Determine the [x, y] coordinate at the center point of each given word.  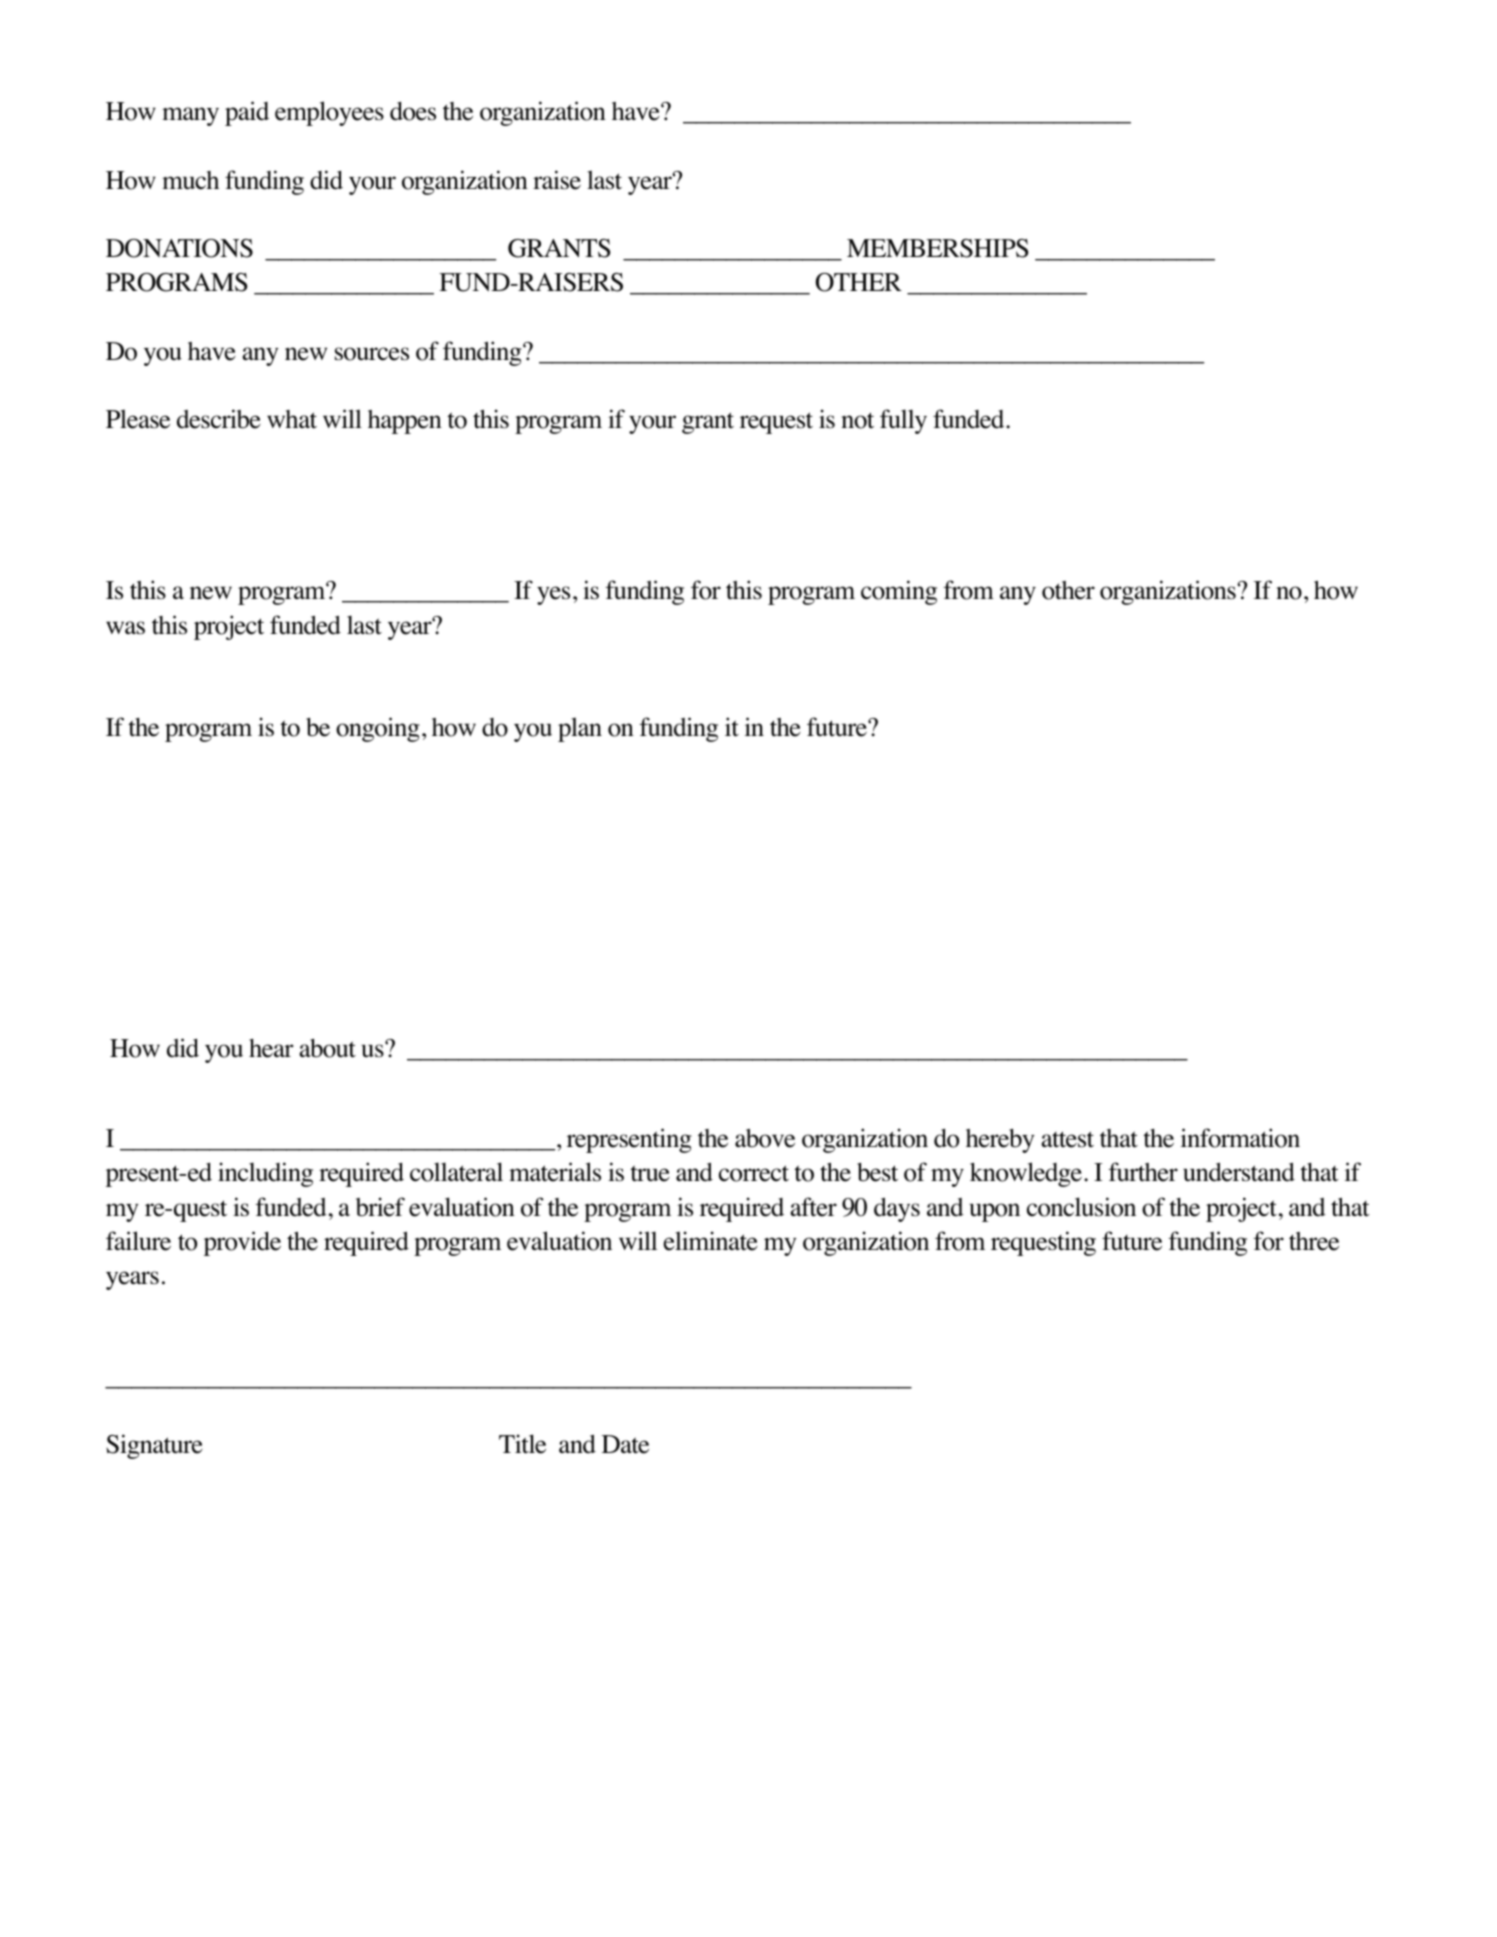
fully [903, 421]
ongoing [378, 729]
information [1240, 1138]
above [765, 1138]
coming [899, 592]
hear [271, 1048]
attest [1067, 1139]
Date [625, 1444]
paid [247, 113]
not [857, 420]
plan [580, 729]
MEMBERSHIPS [937, 248]
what [292, 419]
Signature [154, 1446]
